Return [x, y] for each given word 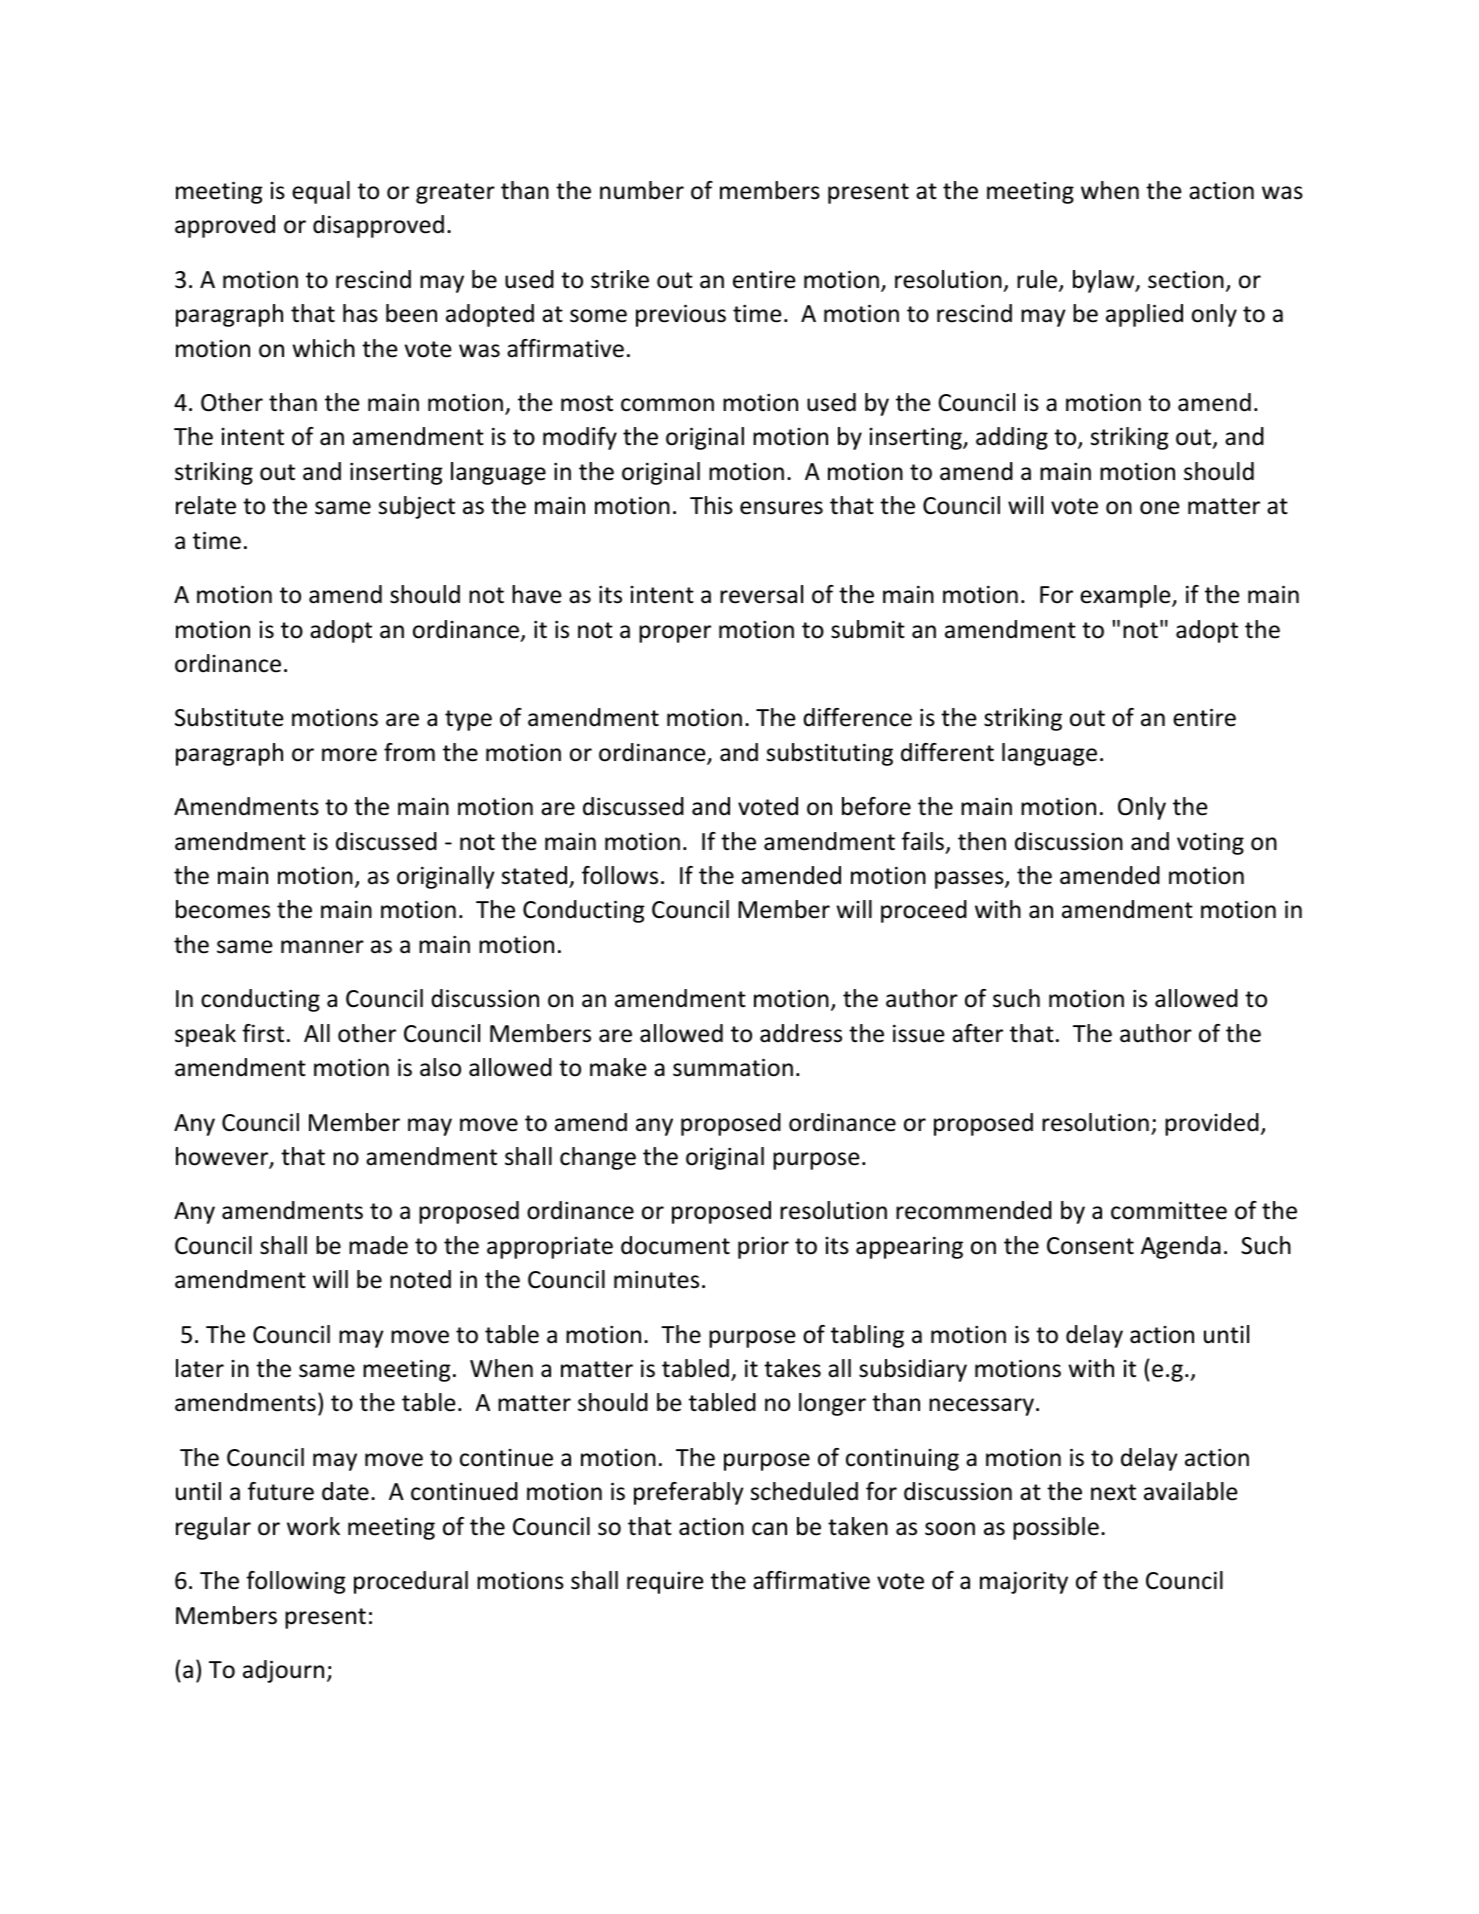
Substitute [229, 717]
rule [1038, 280]
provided [1212, 1124]
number [642, 190]
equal [321, 192]
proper [675, 634]
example [1126, 596]
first [263, 1033]
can [769, 1529]
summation [733, 1068]
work [313, 1526]
